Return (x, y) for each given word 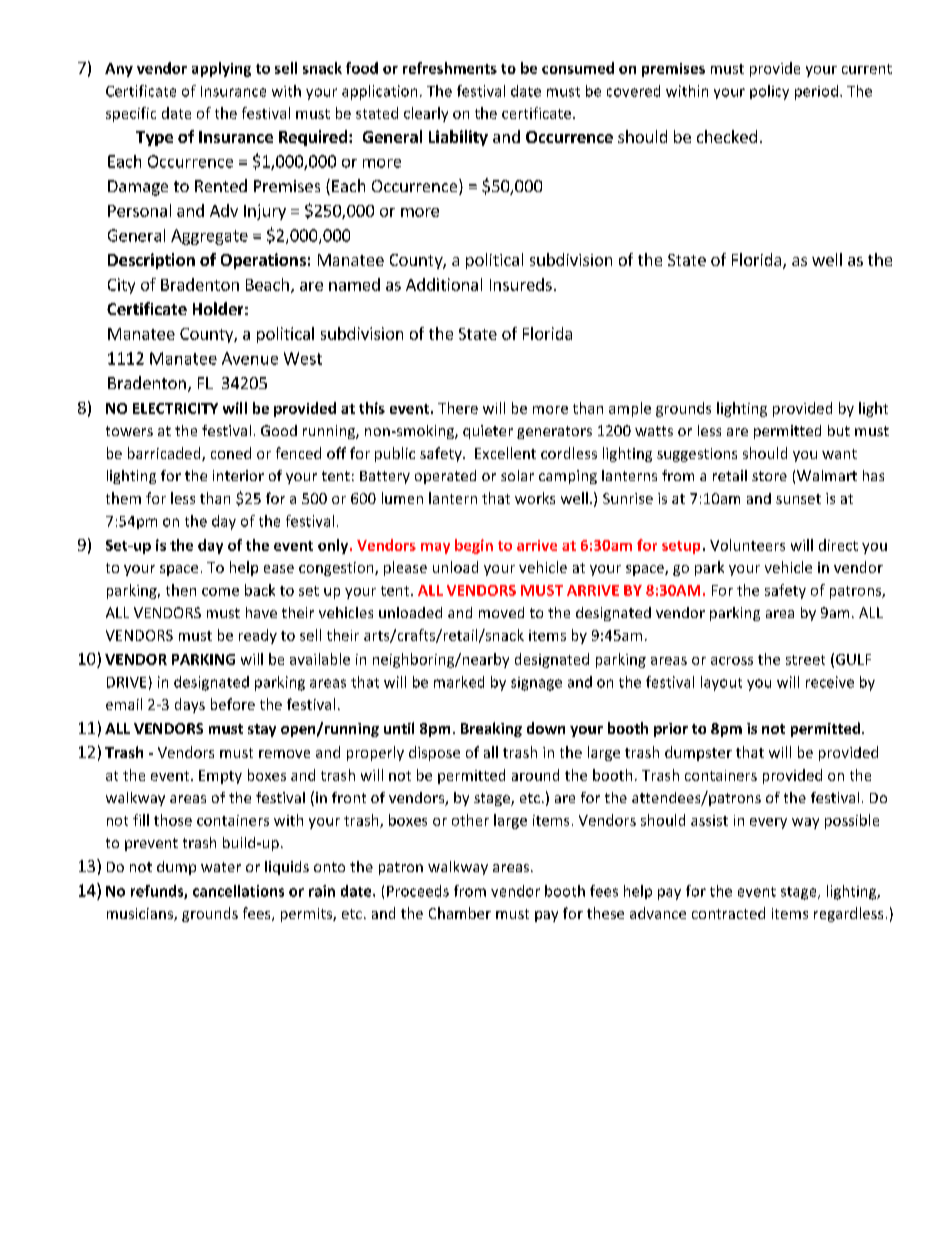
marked (459, 682)
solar (517, 475)
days (190, 705)
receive (830, 682)
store (769, 476)
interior (238, 475)
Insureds (521, 284)
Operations (263, 261)
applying (221, 69)
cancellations (238, 891)
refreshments (450, 68)
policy (769, 92)
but (839, 430)
